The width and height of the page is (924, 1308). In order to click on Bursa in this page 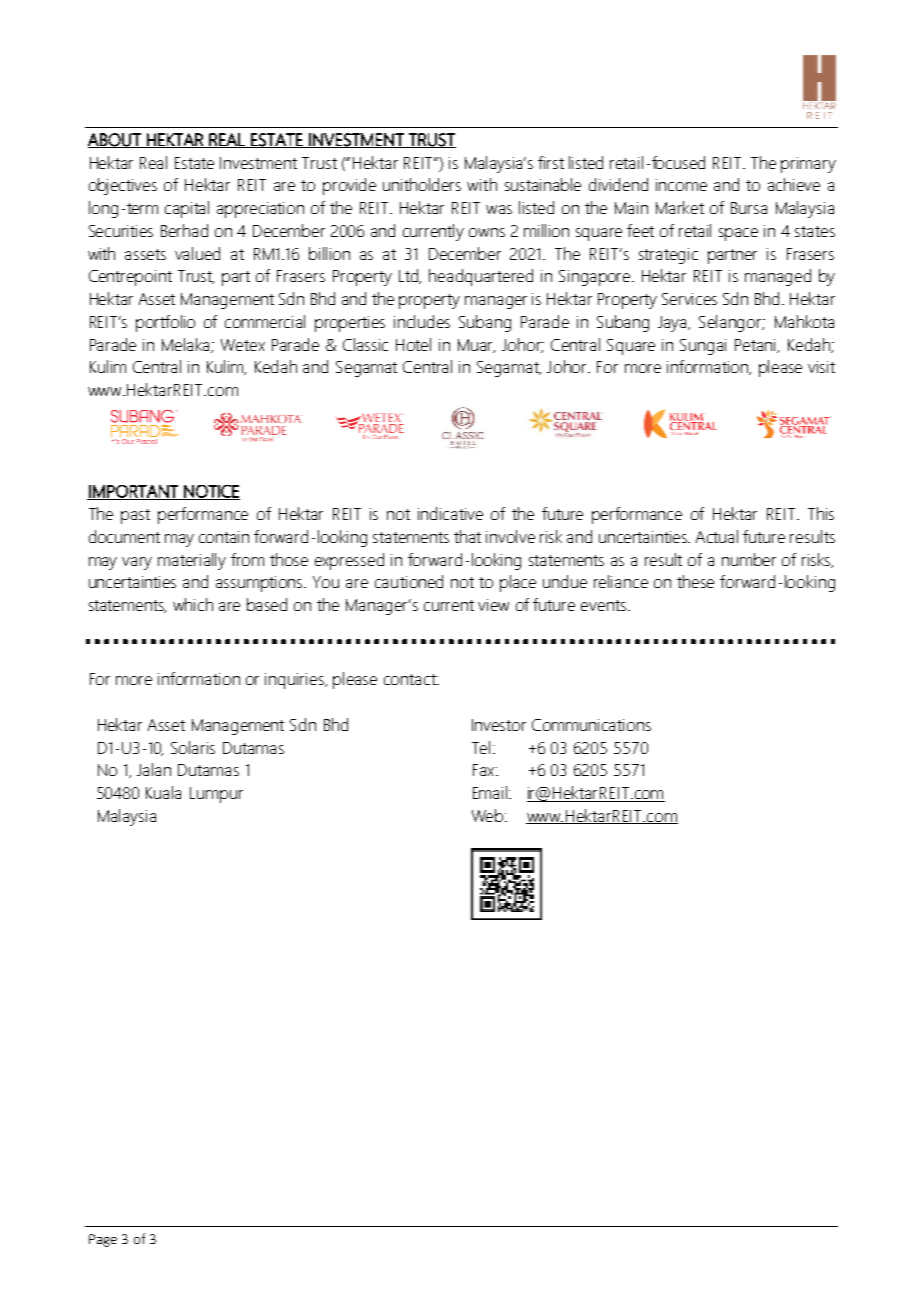, I will do `click(749, 208)`.
